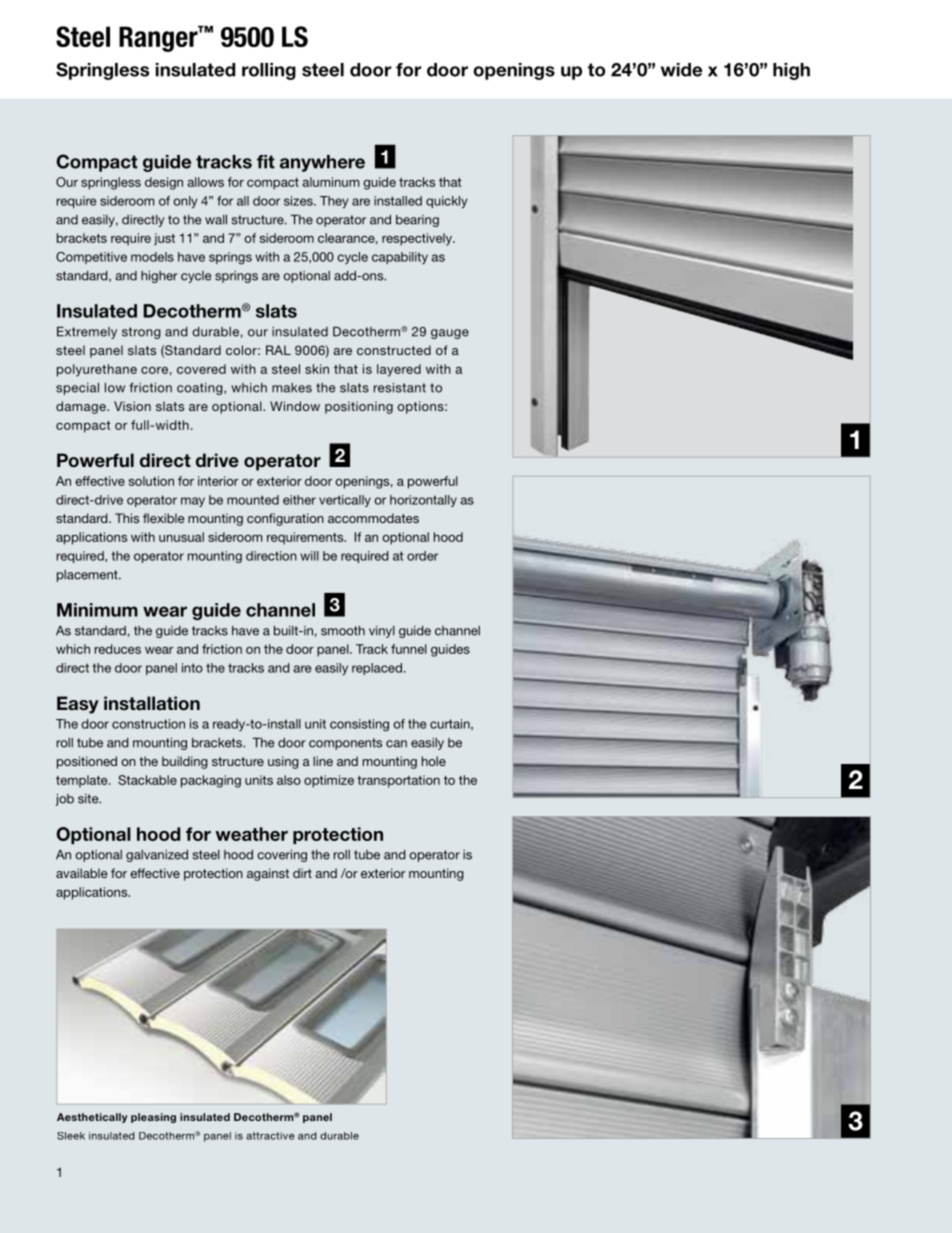 Image resolution: width=952 pixels, height=1233 pixels. I want to click on hole, so click(434, 761).
